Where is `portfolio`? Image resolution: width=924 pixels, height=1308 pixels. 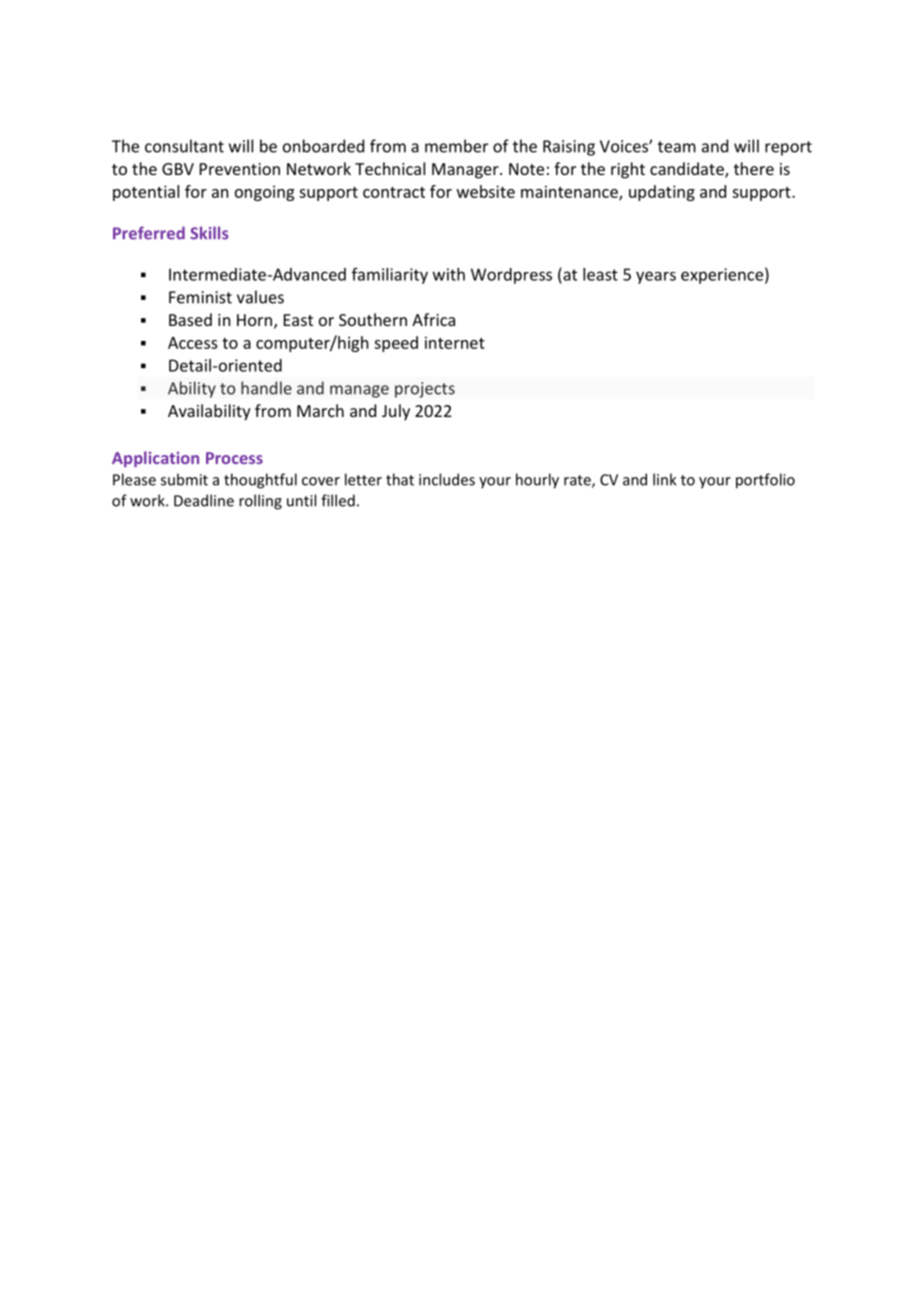
portfolio is located at coordinates (765, 481).
